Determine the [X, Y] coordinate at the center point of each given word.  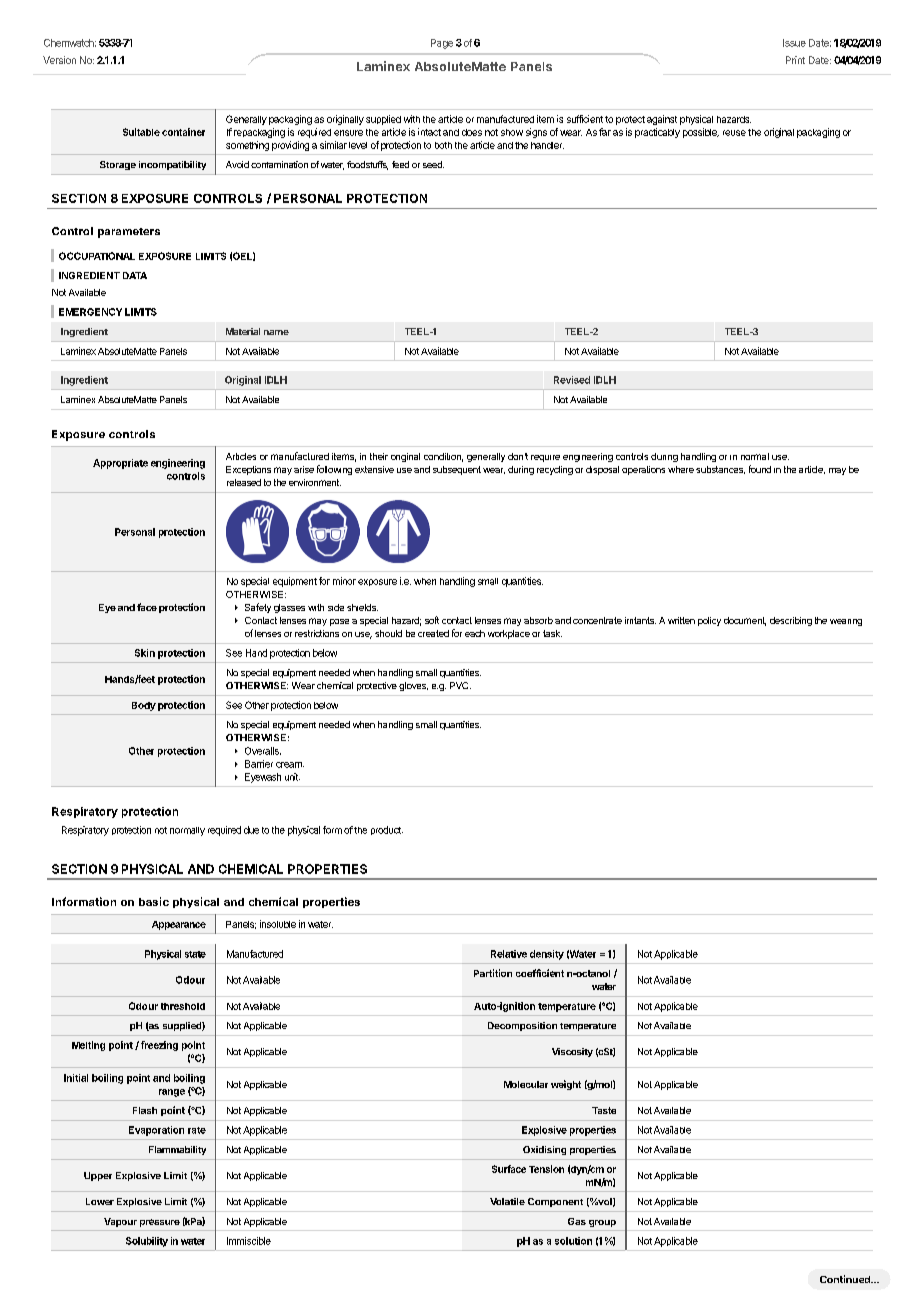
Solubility [147, 1242]
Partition [493, 973]
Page [442, 44]
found [760, 469]
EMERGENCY [90, 312]
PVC [460, 685]
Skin [145, 653]
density [547, 955]
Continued [846, 1279]
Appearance [179, 925]
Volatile [507, 1201]
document [745, 621]
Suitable [141, 132]
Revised [572, 380]
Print [795, 60]
